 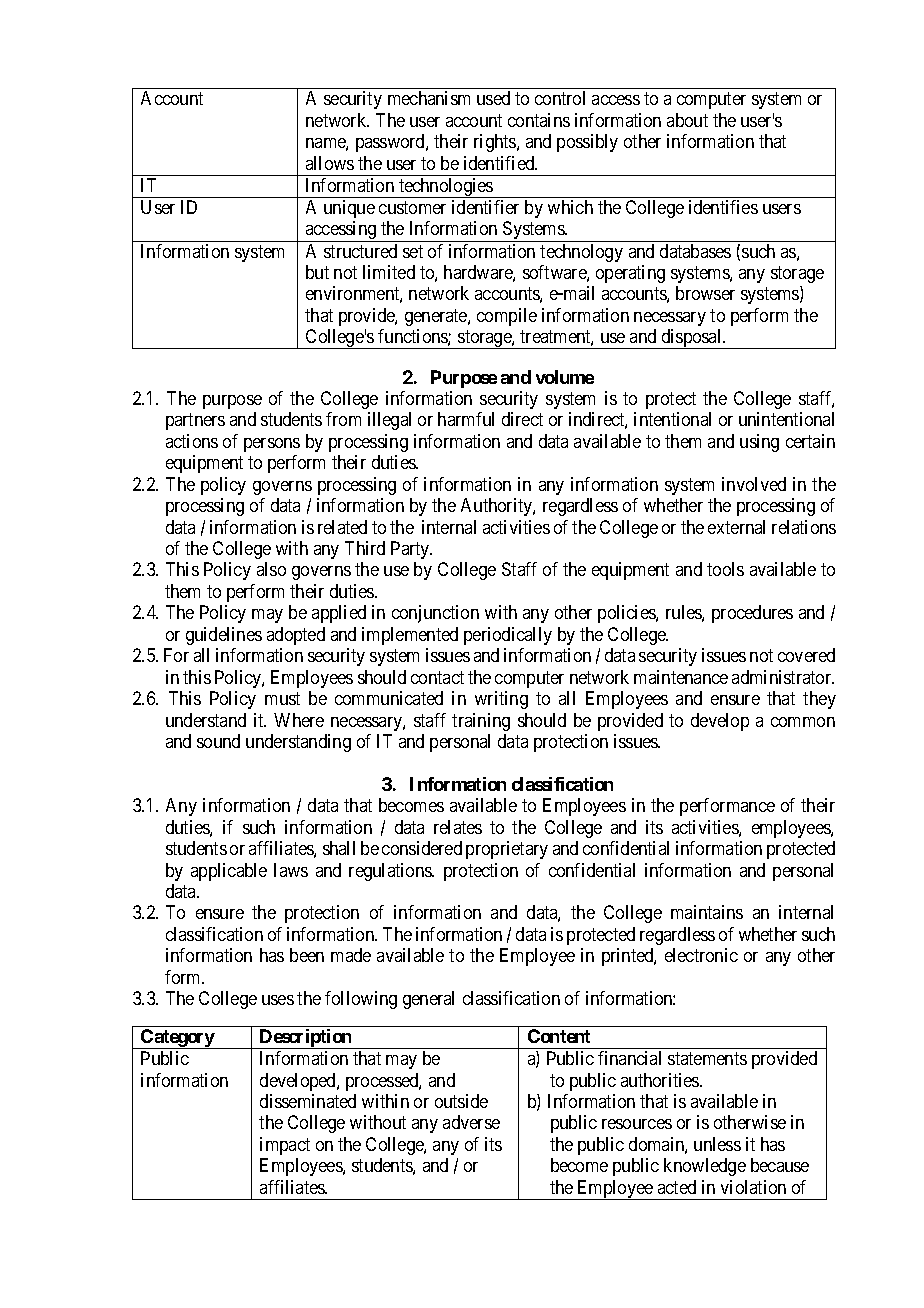 I want to click on harmful, so click(x=466, y=419).
